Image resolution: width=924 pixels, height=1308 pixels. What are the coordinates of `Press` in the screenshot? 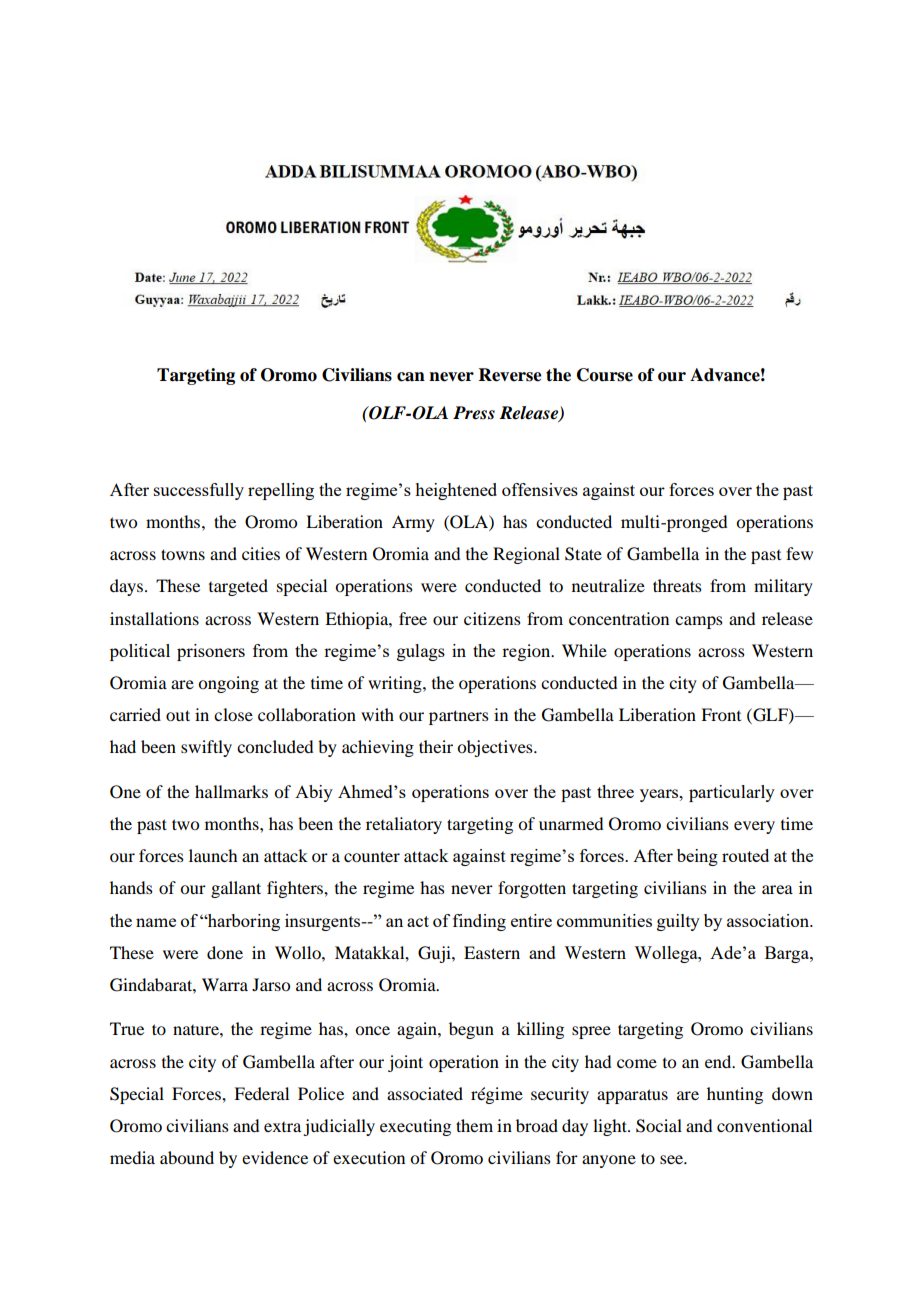 It's located at (474, 413).
